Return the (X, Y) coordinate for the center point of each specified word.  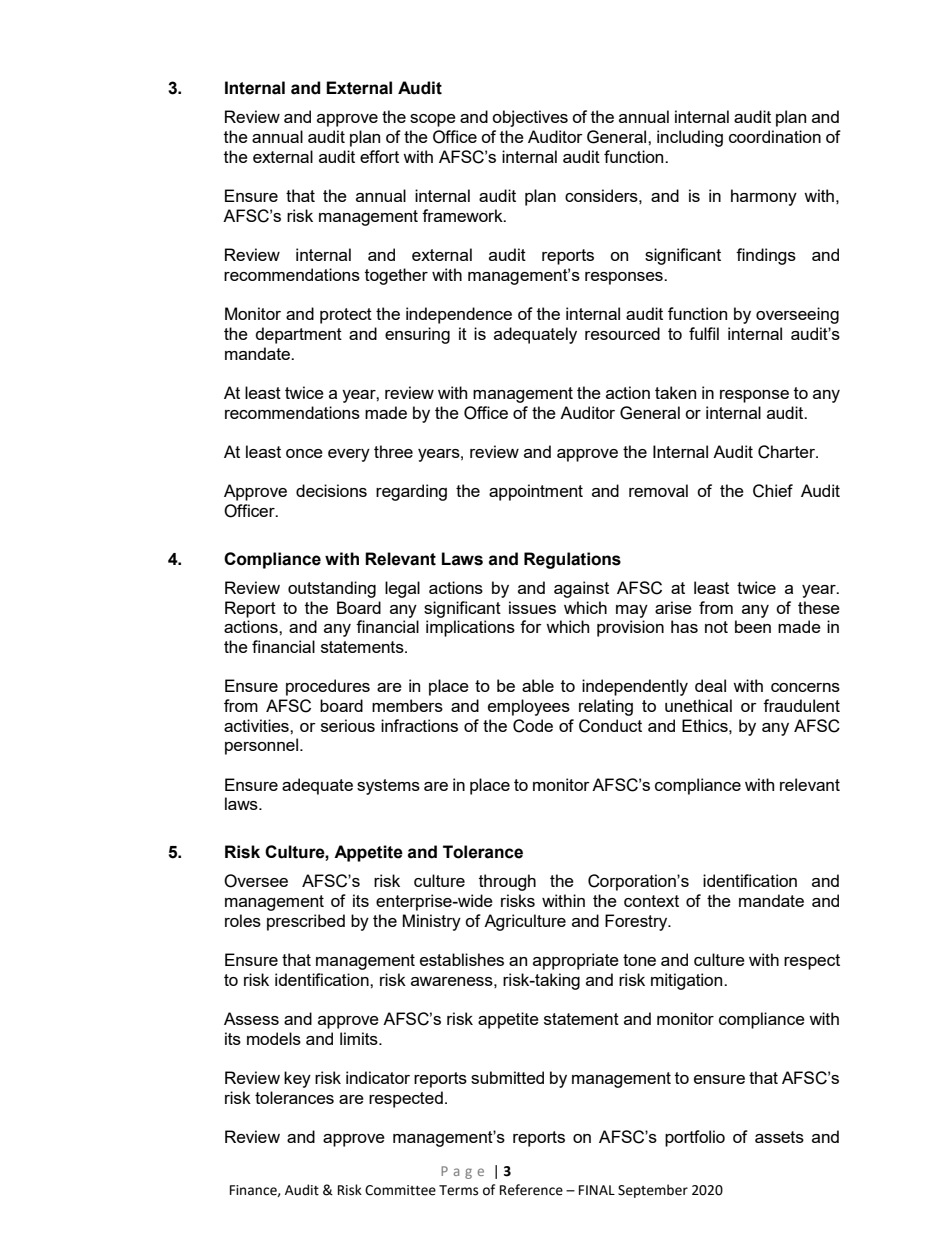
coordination (775, 136)
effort (379, 156)
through (507, 882)
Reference (531, 1190)
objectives (530, 118)
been (753, 626)
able (538, 685)
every (349, 455)
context (651, 901)
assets (779, 1137)
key (297, 1079)
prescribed (306, 922)
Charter (788, 452)
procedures (328, 687)
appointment (536, 492)
